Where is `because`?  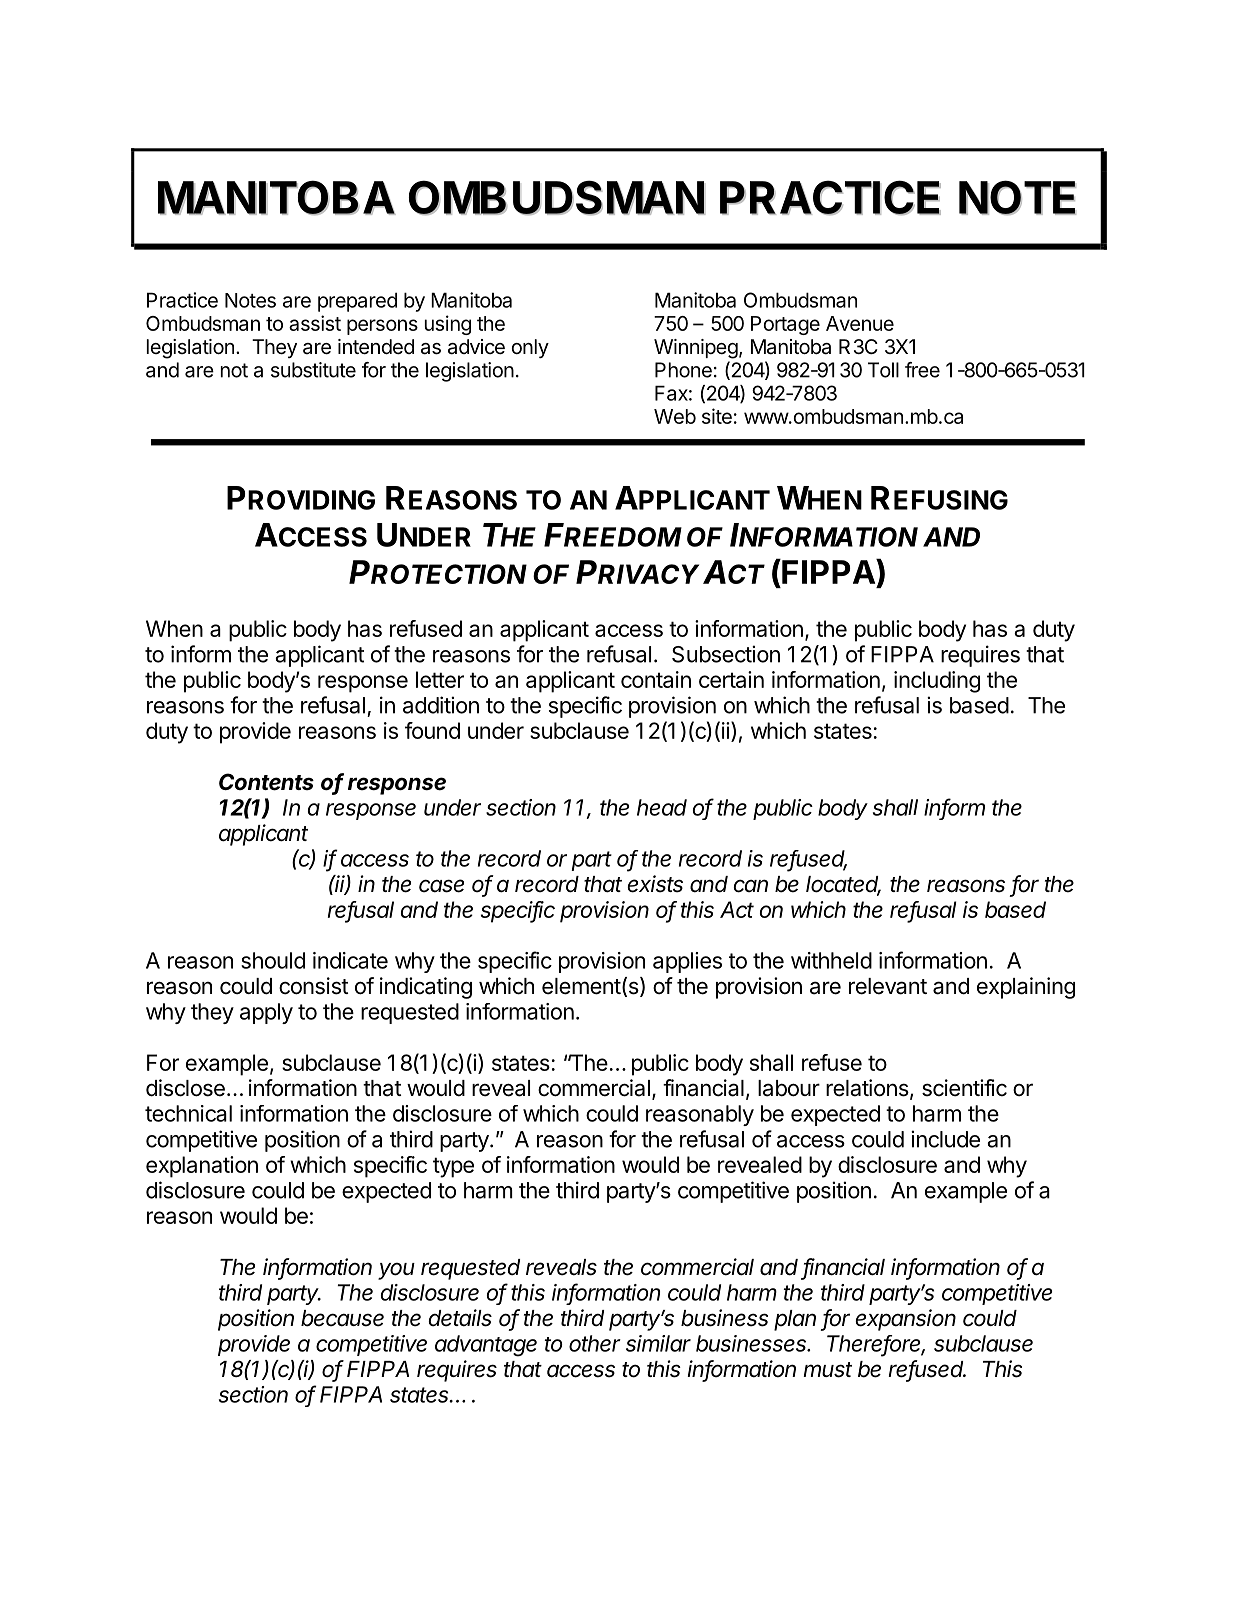 because is located at coordinates (342, 1318).
